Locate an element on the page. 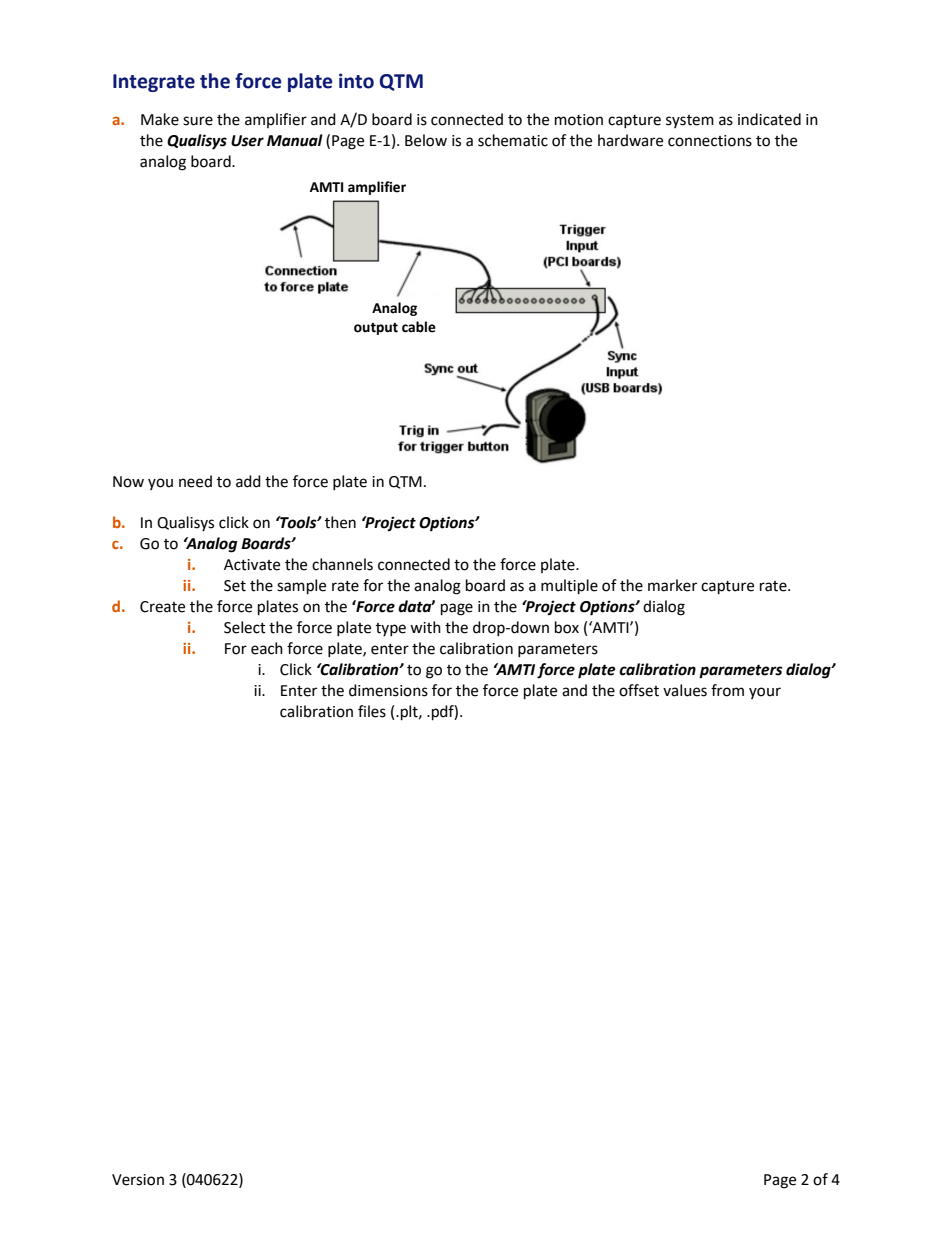 The image size is (952, 1233). system is located at coordinates (690, 121).
